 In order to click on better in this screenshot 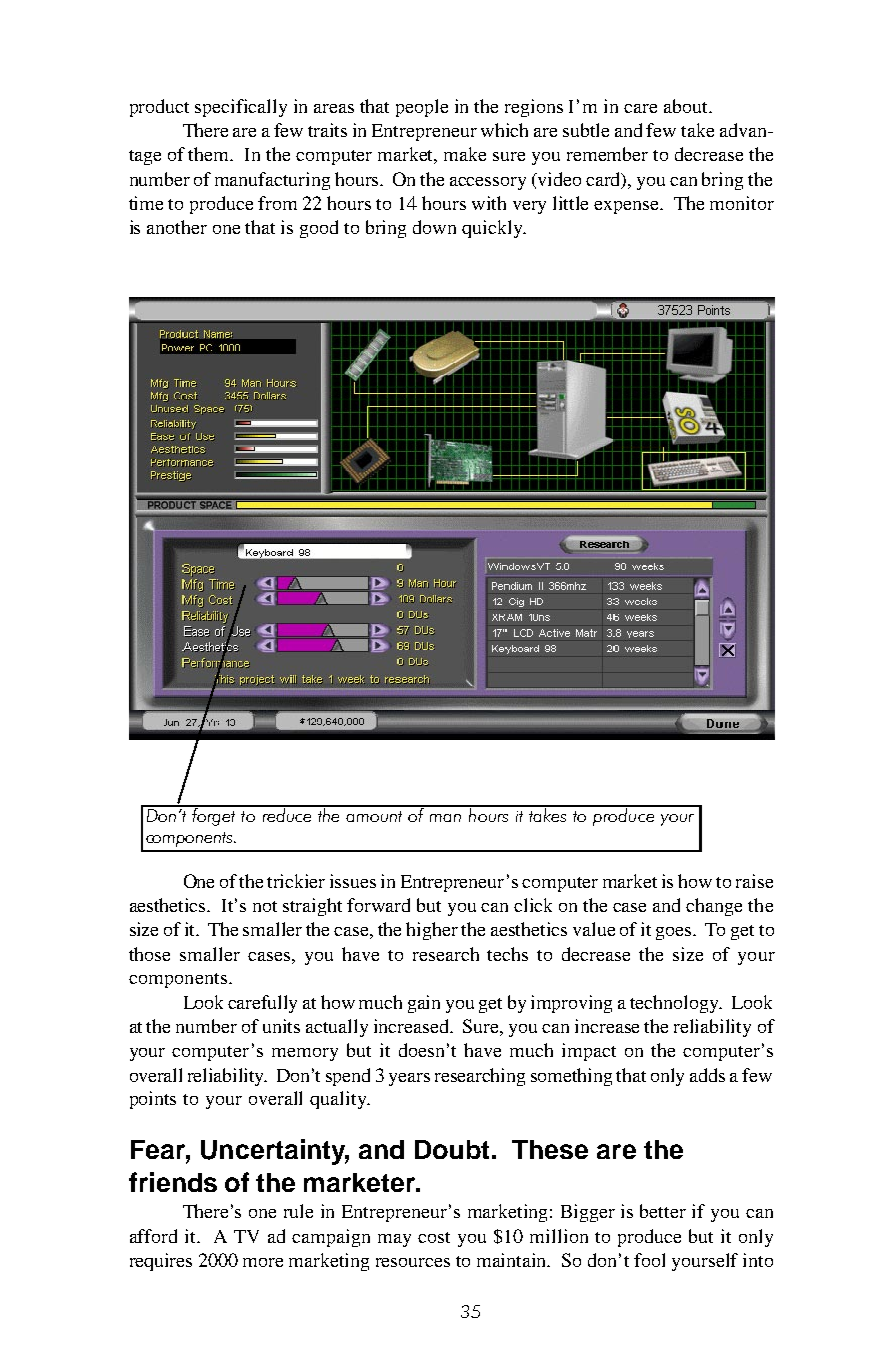, I will do `click(663, 1211)`.
